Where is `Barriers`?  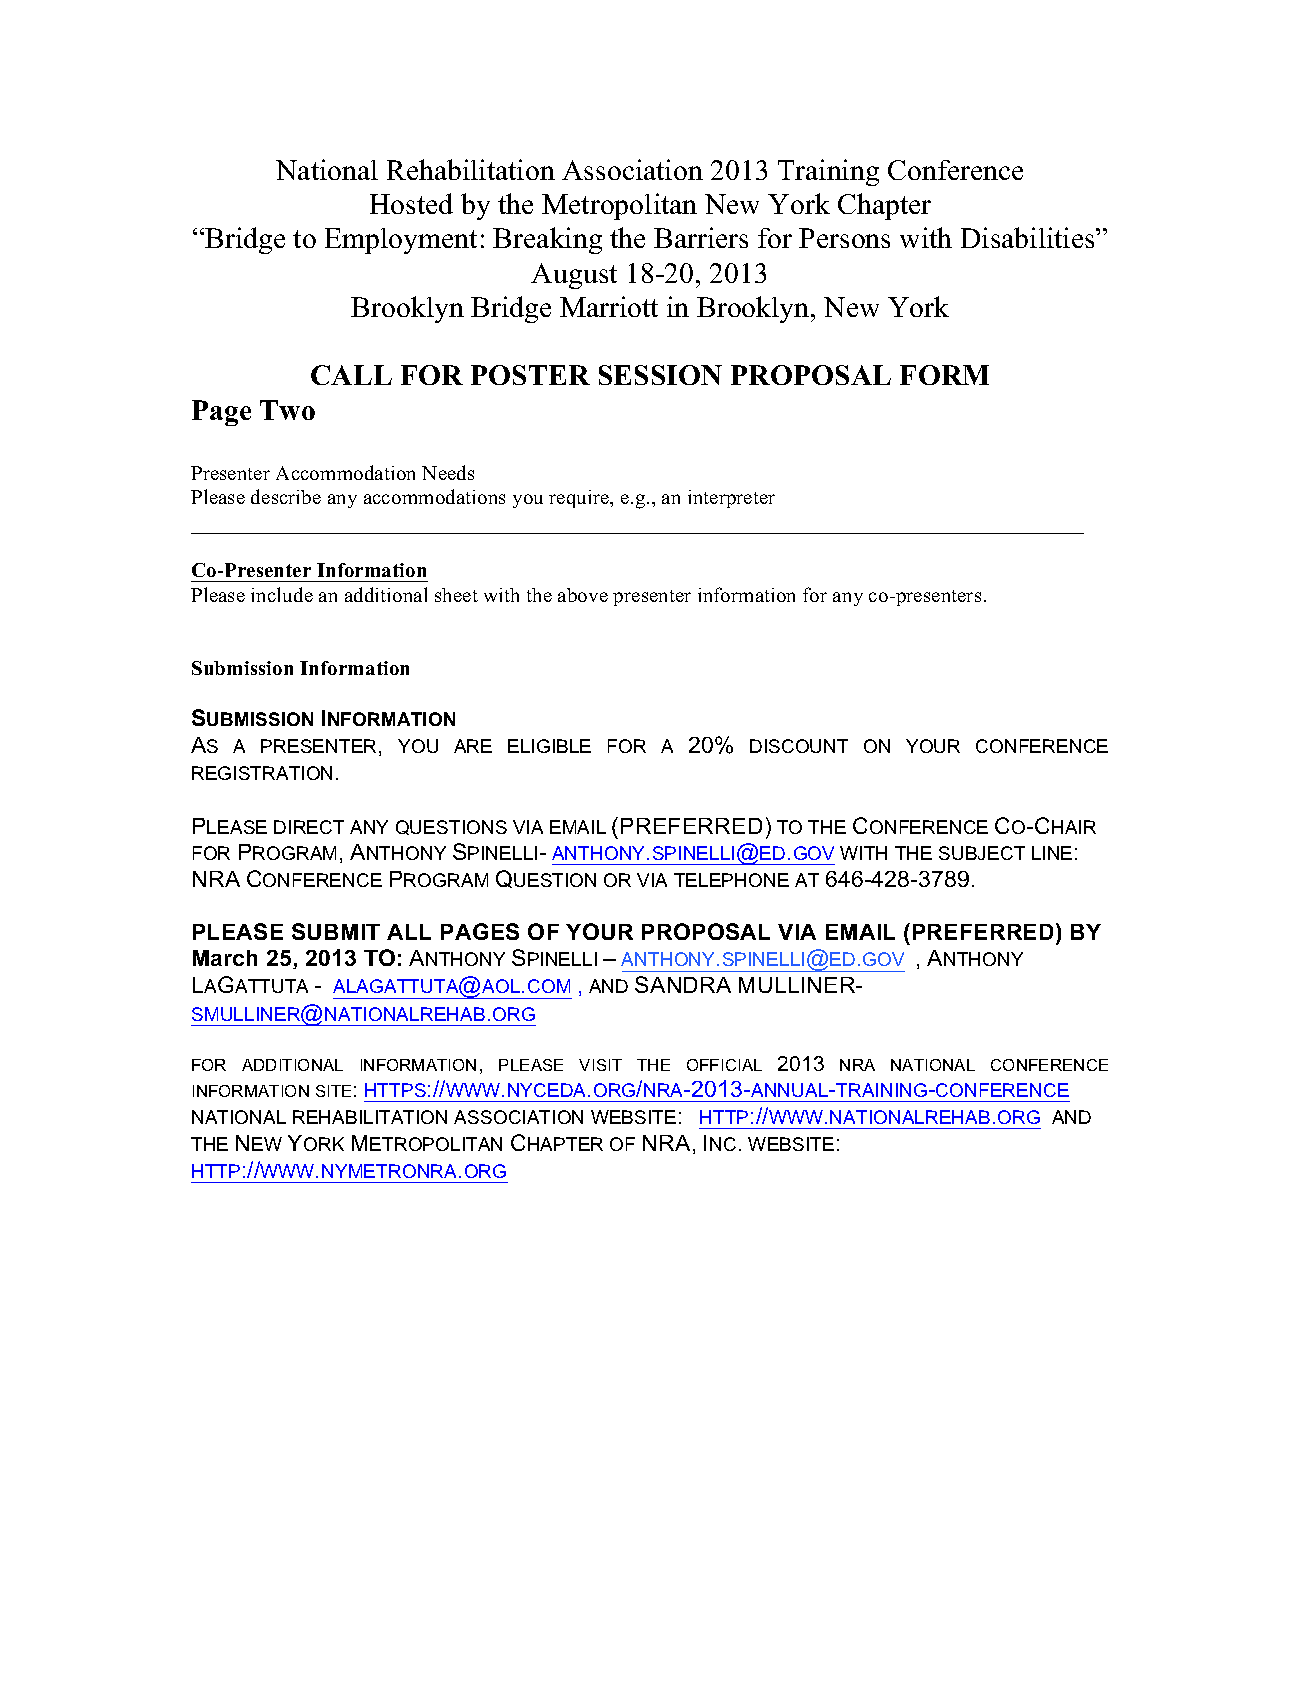
Barriers is located at coordinates (701, 237).
